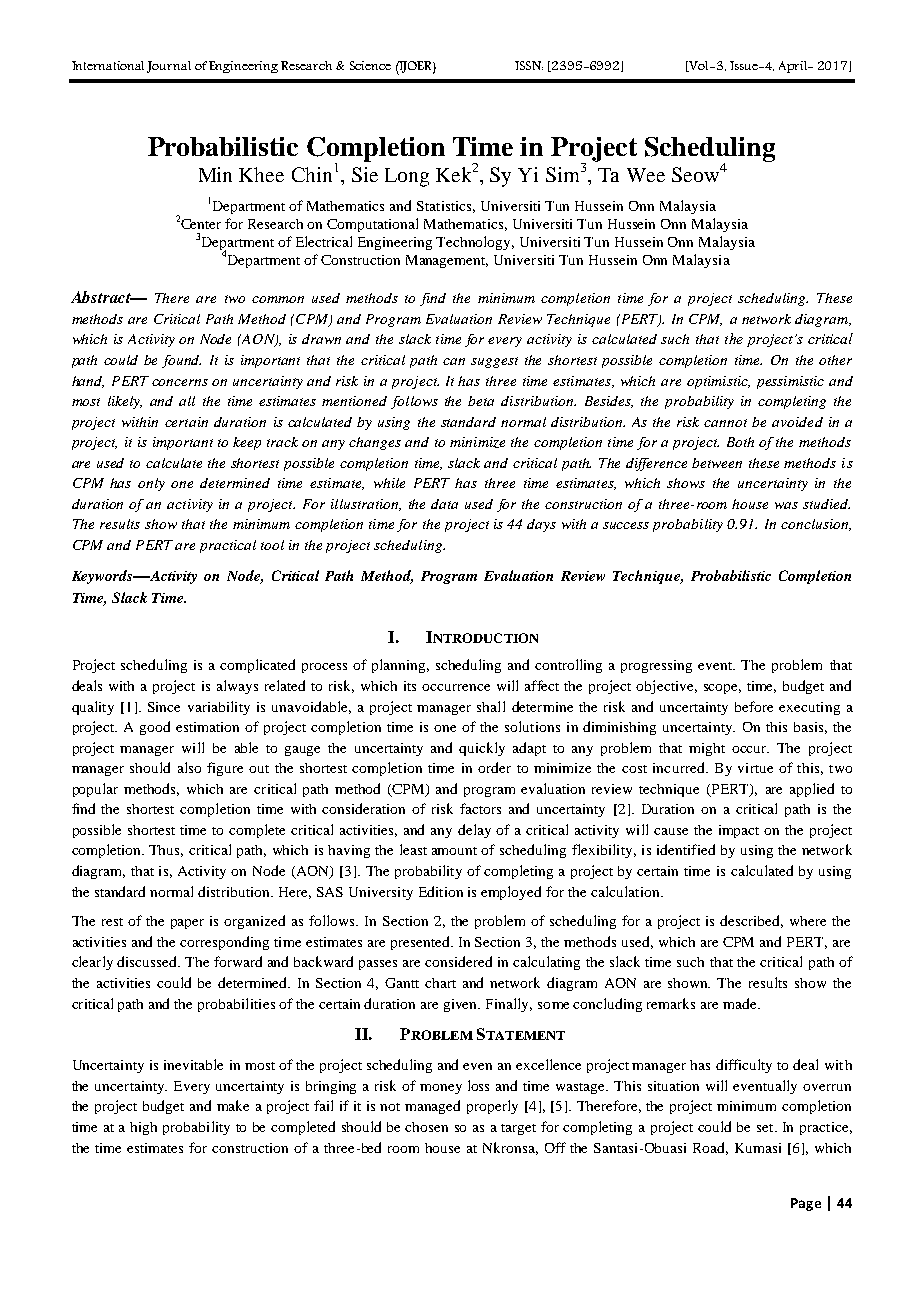 The height and width of the image is (1308, 924). I want to click on high, so click(143, 1128).
